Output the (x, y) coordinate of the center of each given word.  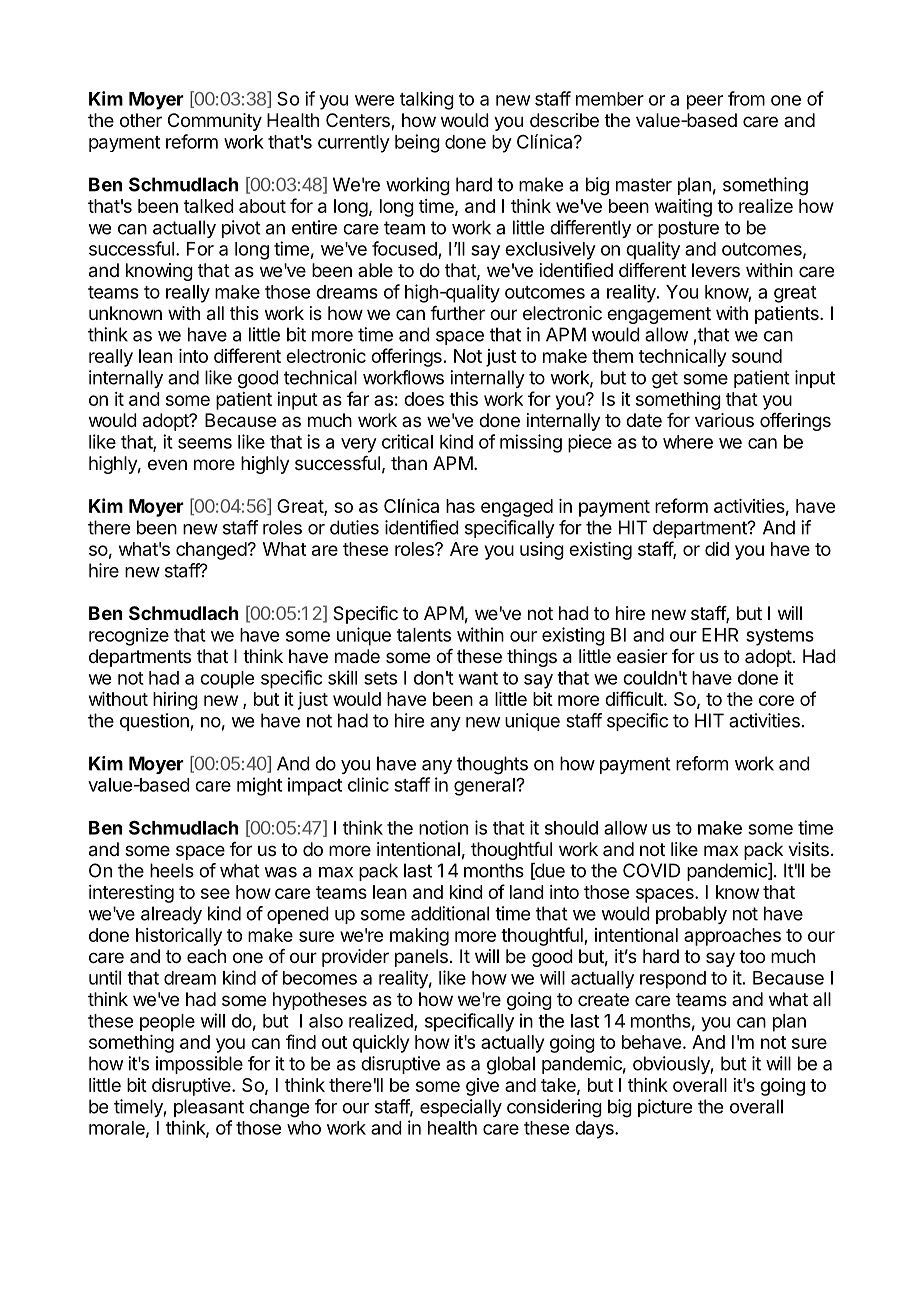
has (460, 506)
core (776, 700)
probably (691, 915)
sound (757, 356)
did (717, 549)
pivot (241, 229)
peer (705, 102)
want (478, 678)
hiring (175, 701)
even (167, 464)
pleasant (209, 1108)
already (171, 915)
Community (215, 122)
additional (450, 913)
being (417, 143)
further (457, 313)
